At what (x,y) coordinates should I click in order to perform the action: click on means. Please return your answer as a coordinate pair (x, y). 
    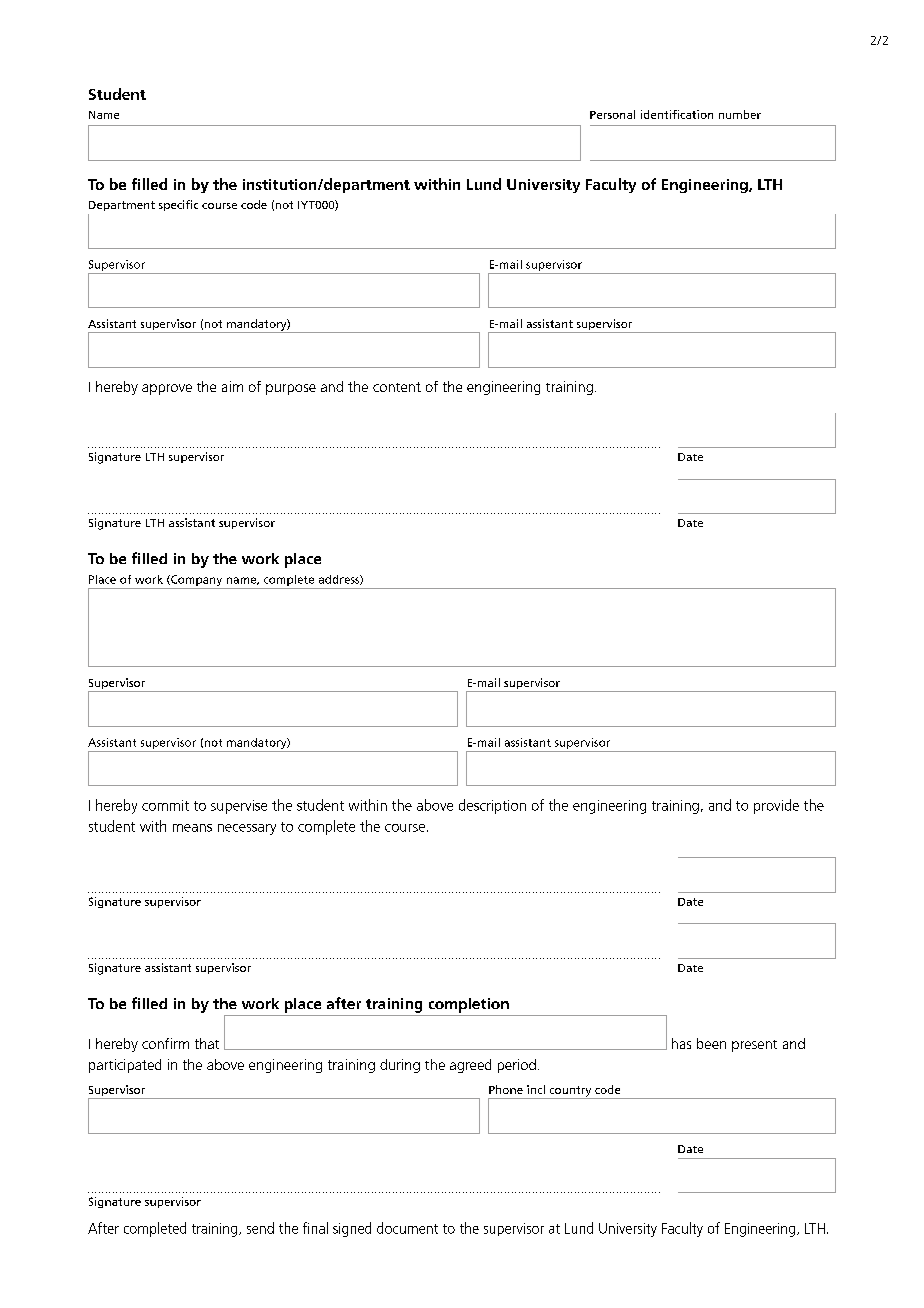
    Looking at the image, I should click on (192, 828).
